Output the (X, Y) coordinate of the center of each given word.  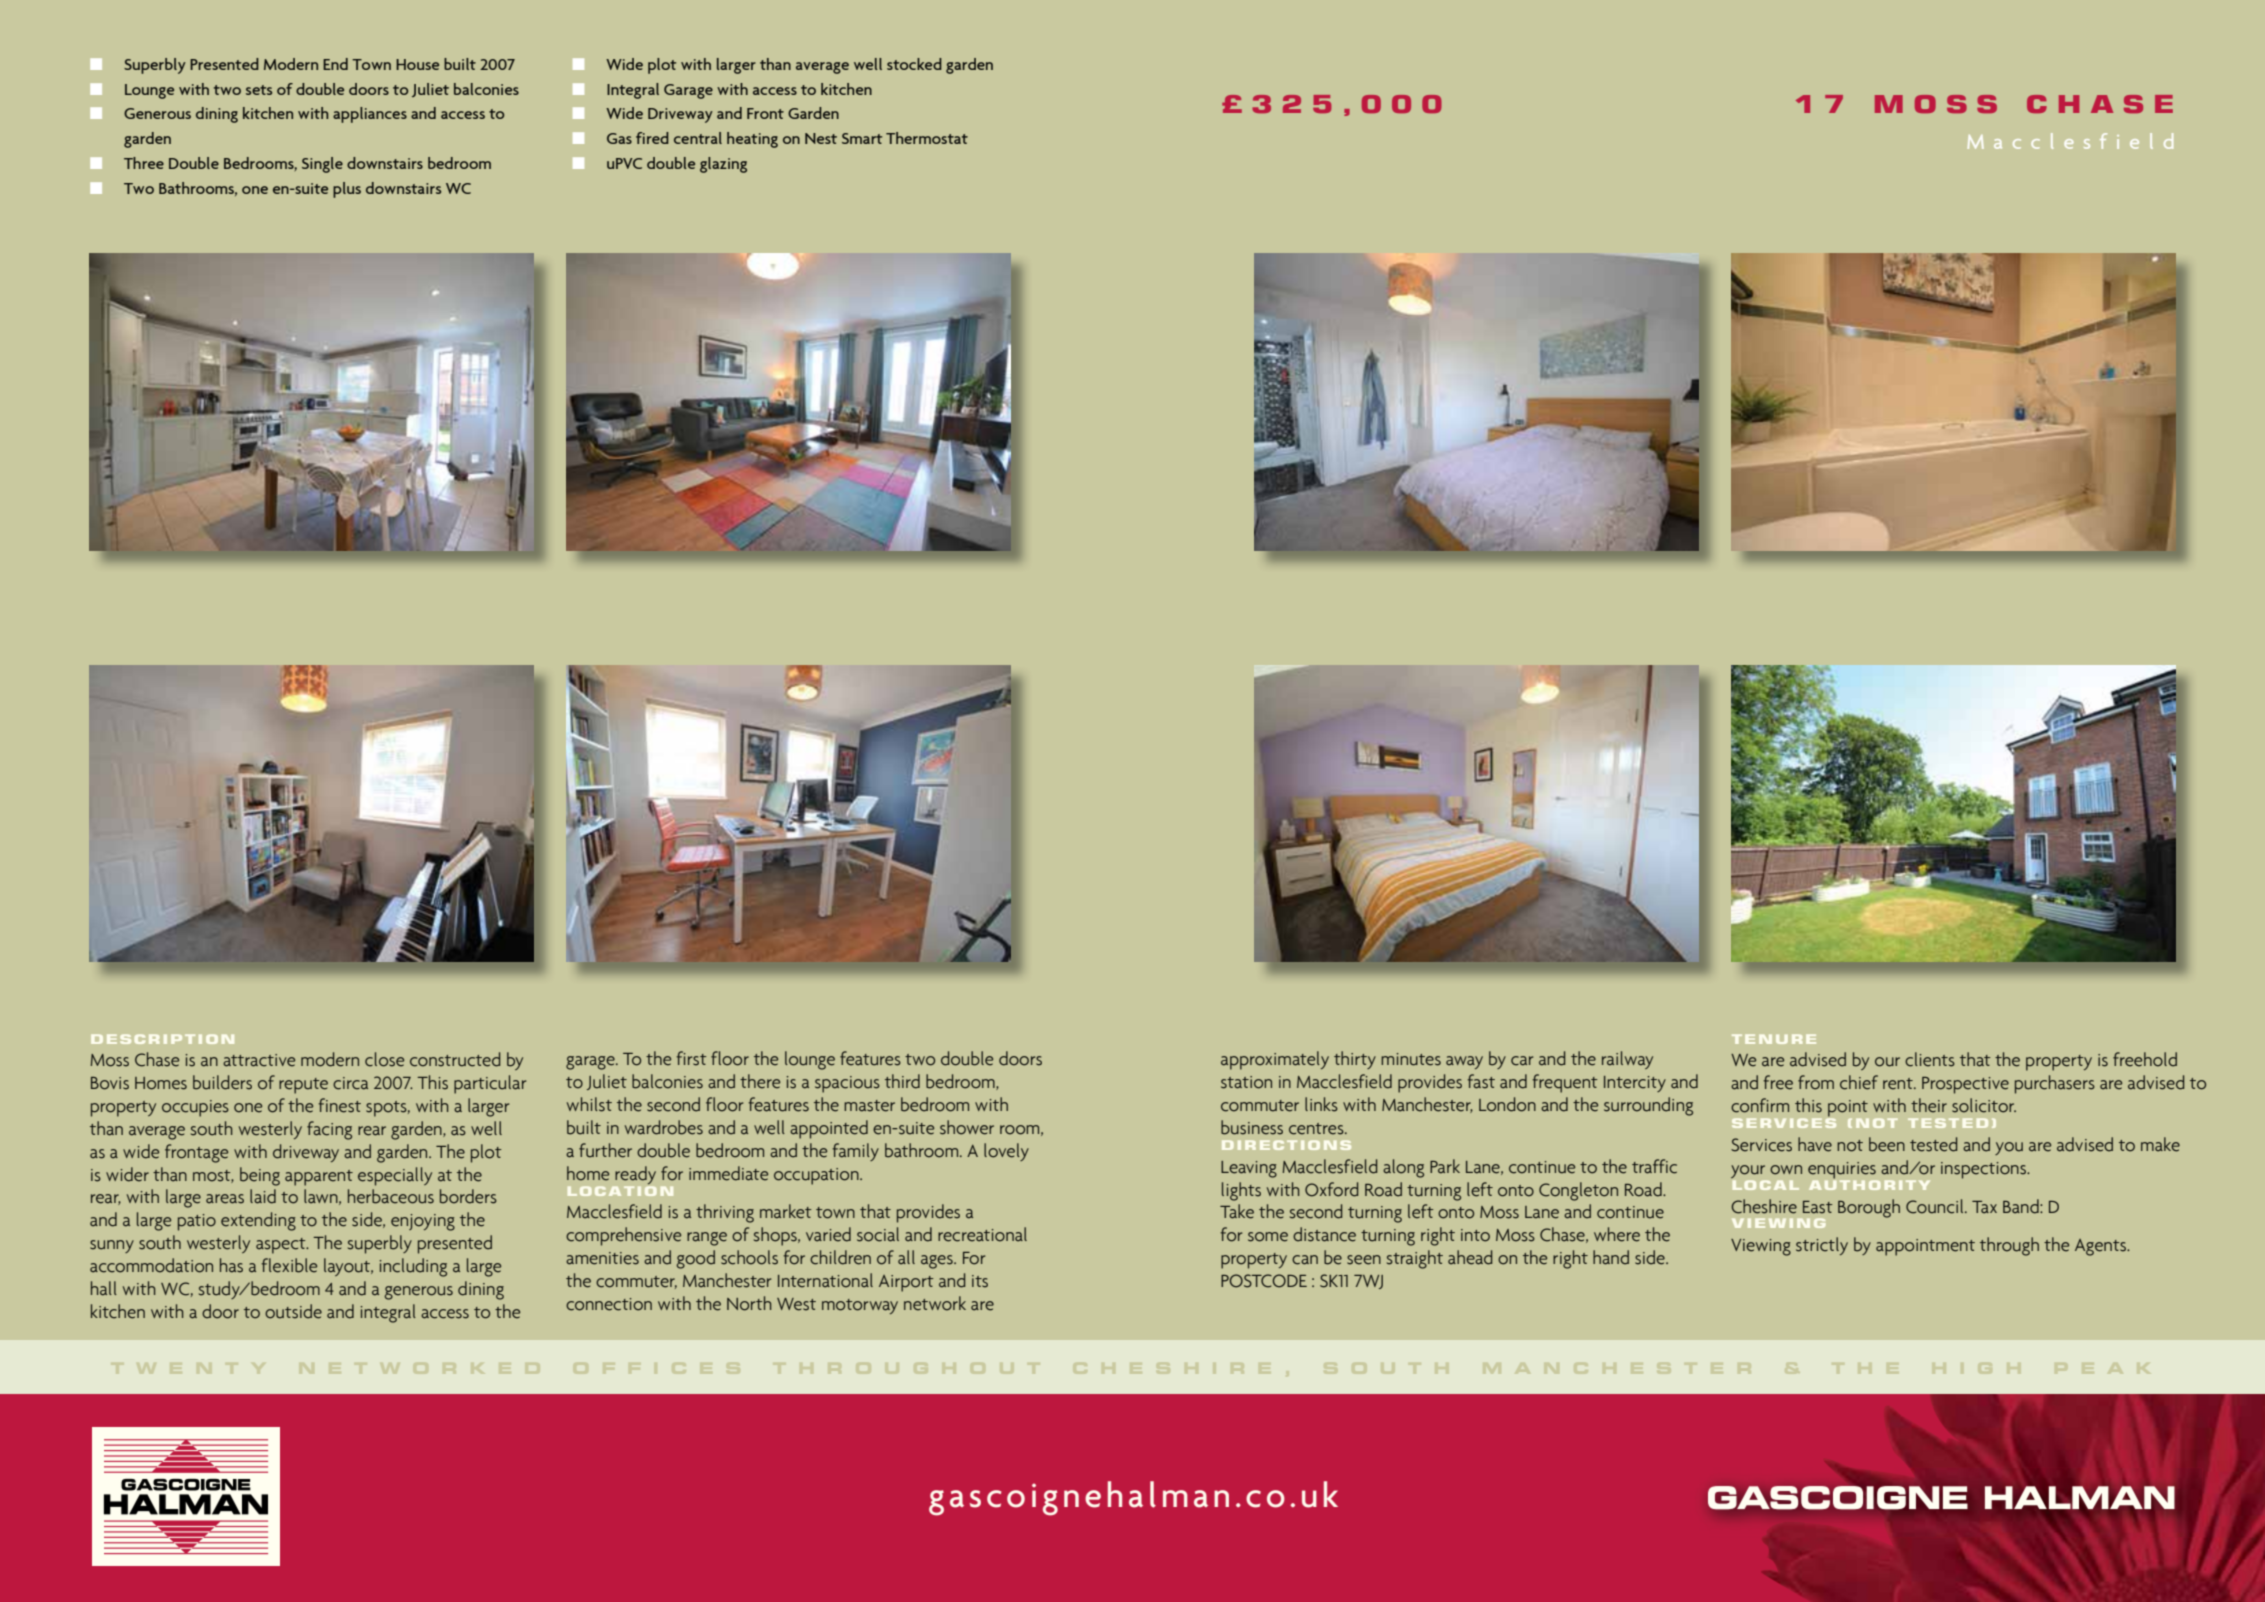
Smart (862, 138)
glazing (723, 165)
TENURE (1774, 1039)
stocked (914, 64)
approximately (1275, 1060)
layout (348, 1267)
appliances (370, 115)
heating (752, 140)
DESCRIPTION (162, 1039)
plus (347, 190)
